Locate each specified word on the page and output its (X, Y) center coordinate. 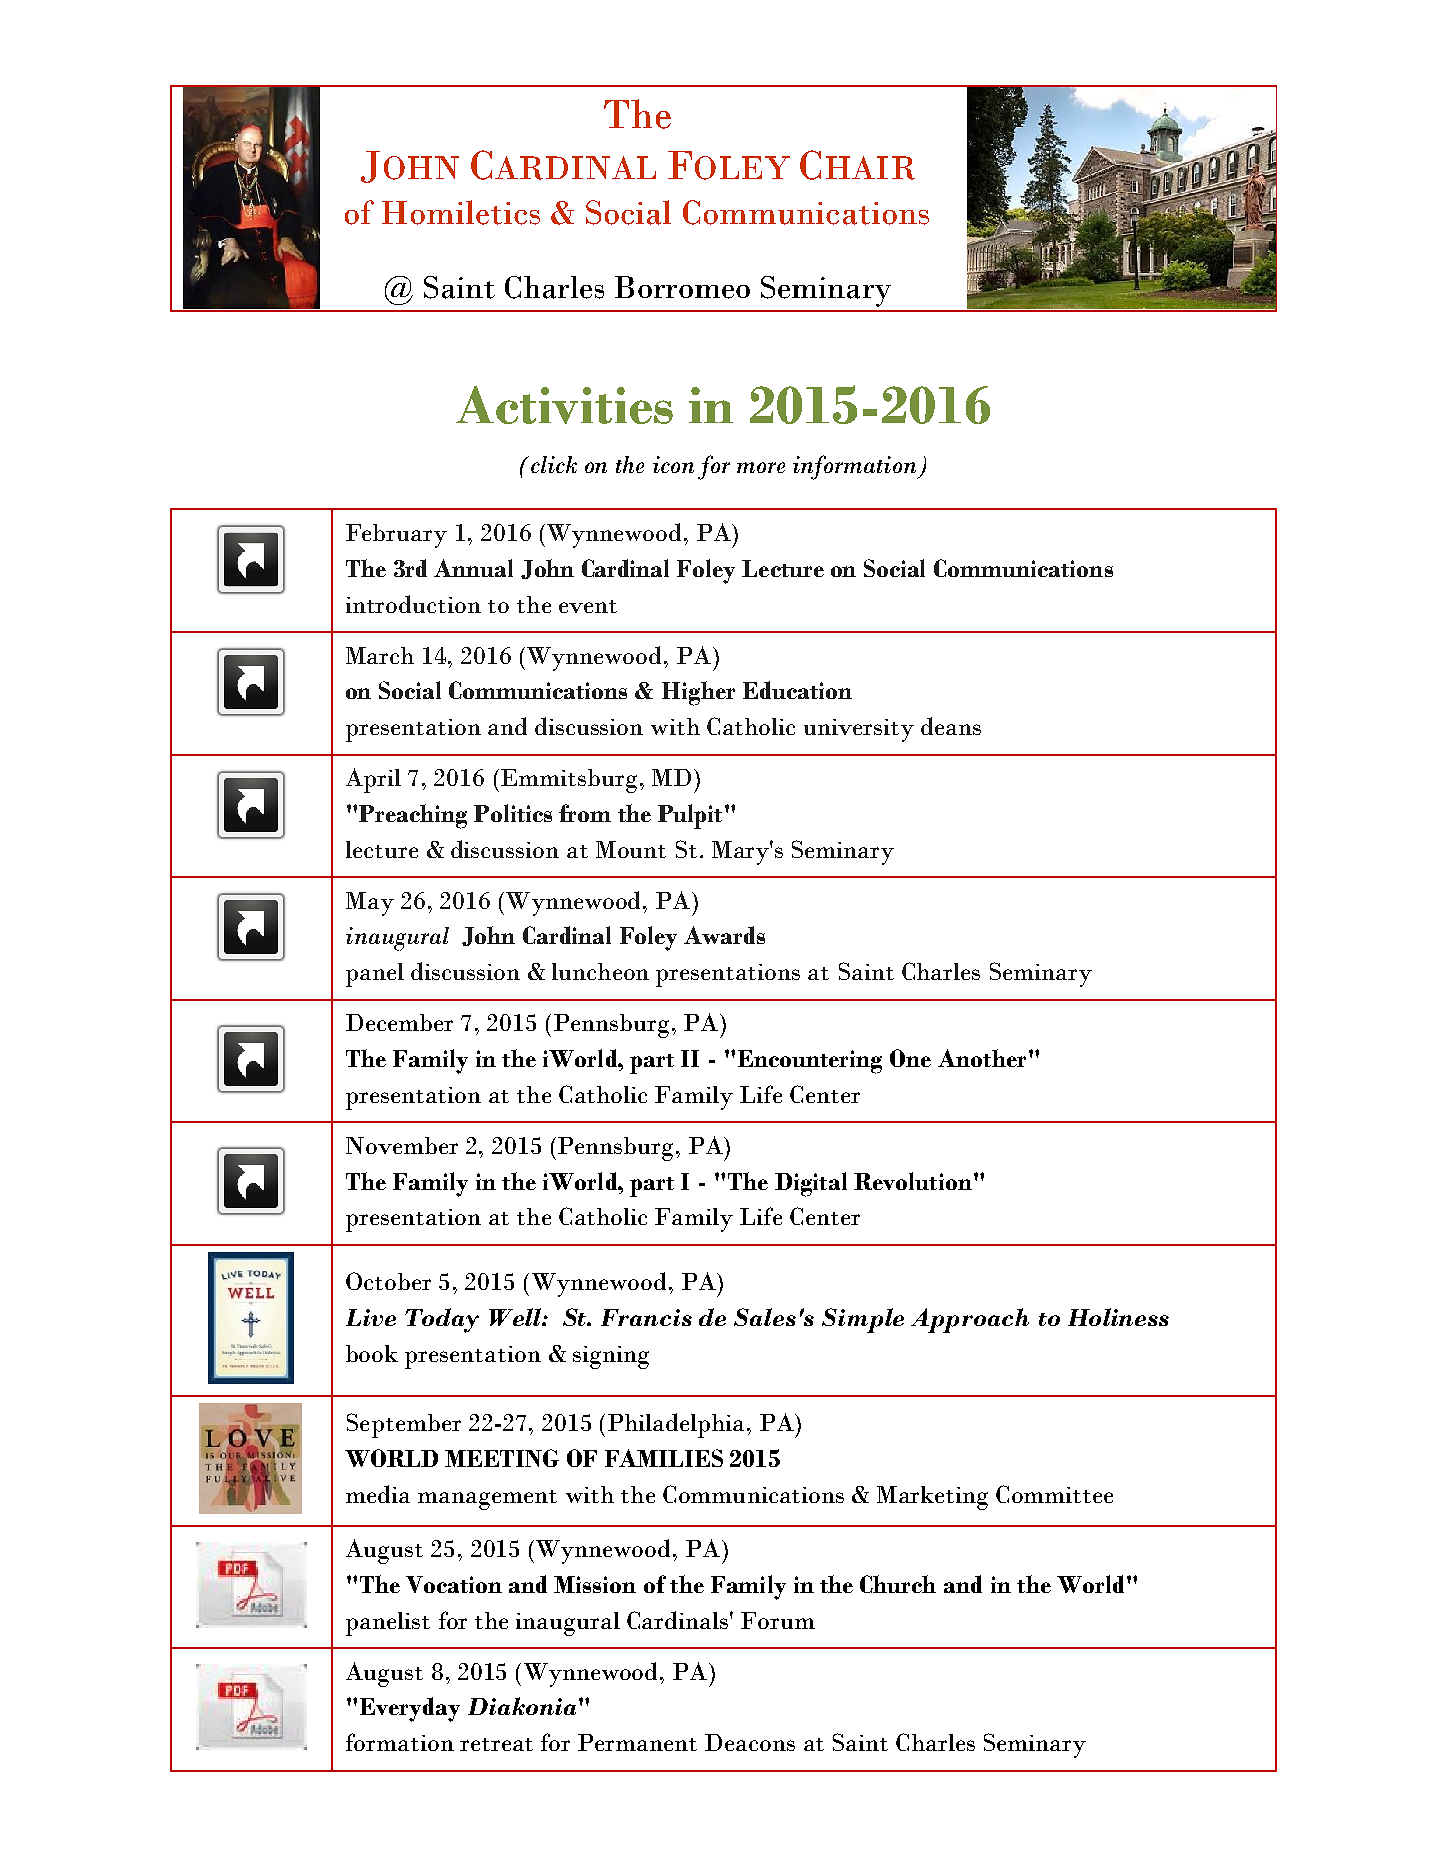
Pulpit (690, 816)
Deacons (750, 1742)
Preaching (413, 816)
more (761, 467)
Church (898, 1584)
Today (442, 1320)
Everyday (410, 1709)
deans (951, 726)
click (554, 464)
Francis (646, 1317)
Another (982, 1058)
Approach (970, 1320)
